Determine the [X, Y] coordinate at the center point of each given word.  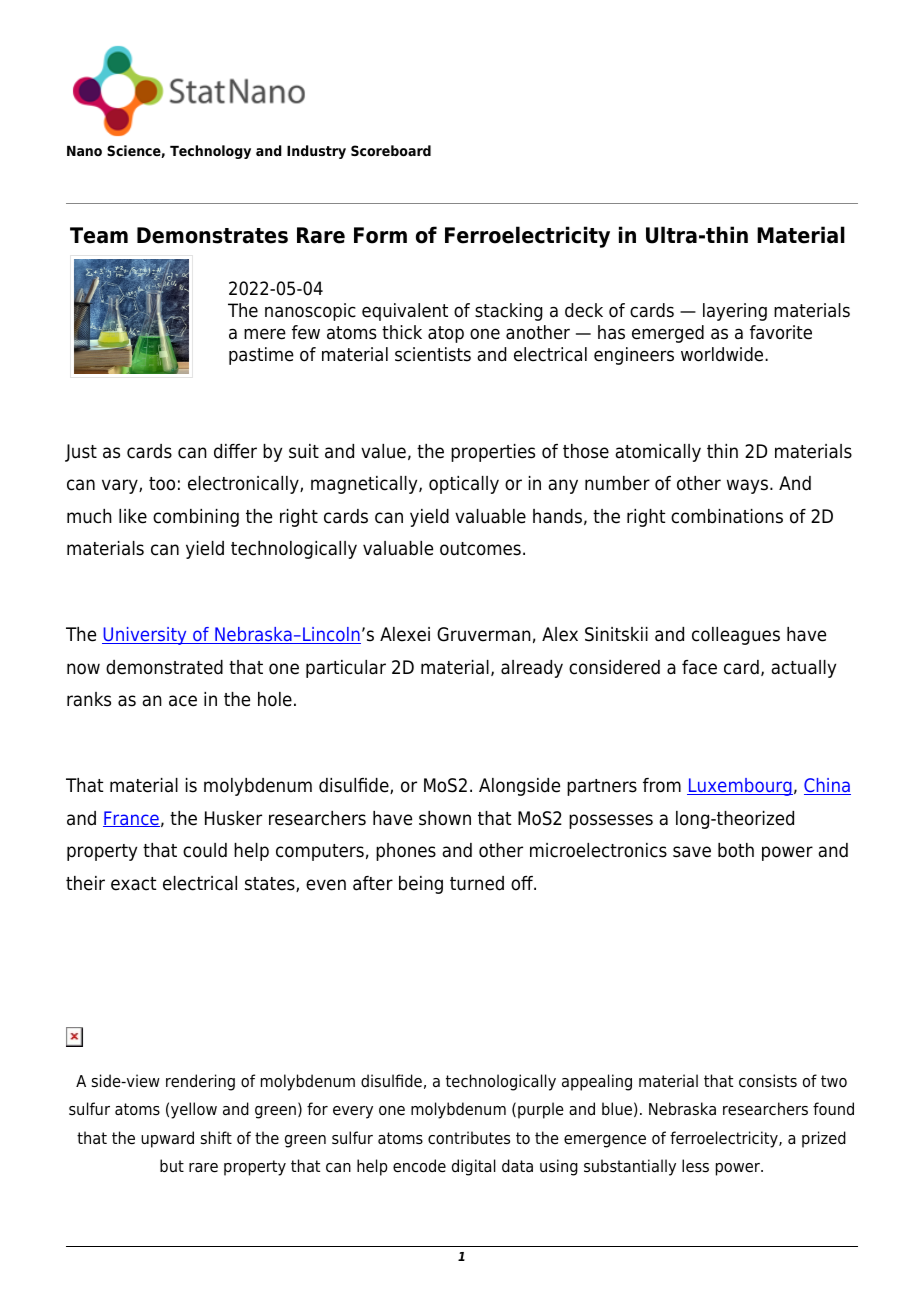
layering [735, 312]
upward [167, 1139]
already [532, 669]
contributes [469, 1138]
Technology [210, 152]
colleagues [736, 636]
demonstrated [164, 667]
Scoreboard [391, 150]
